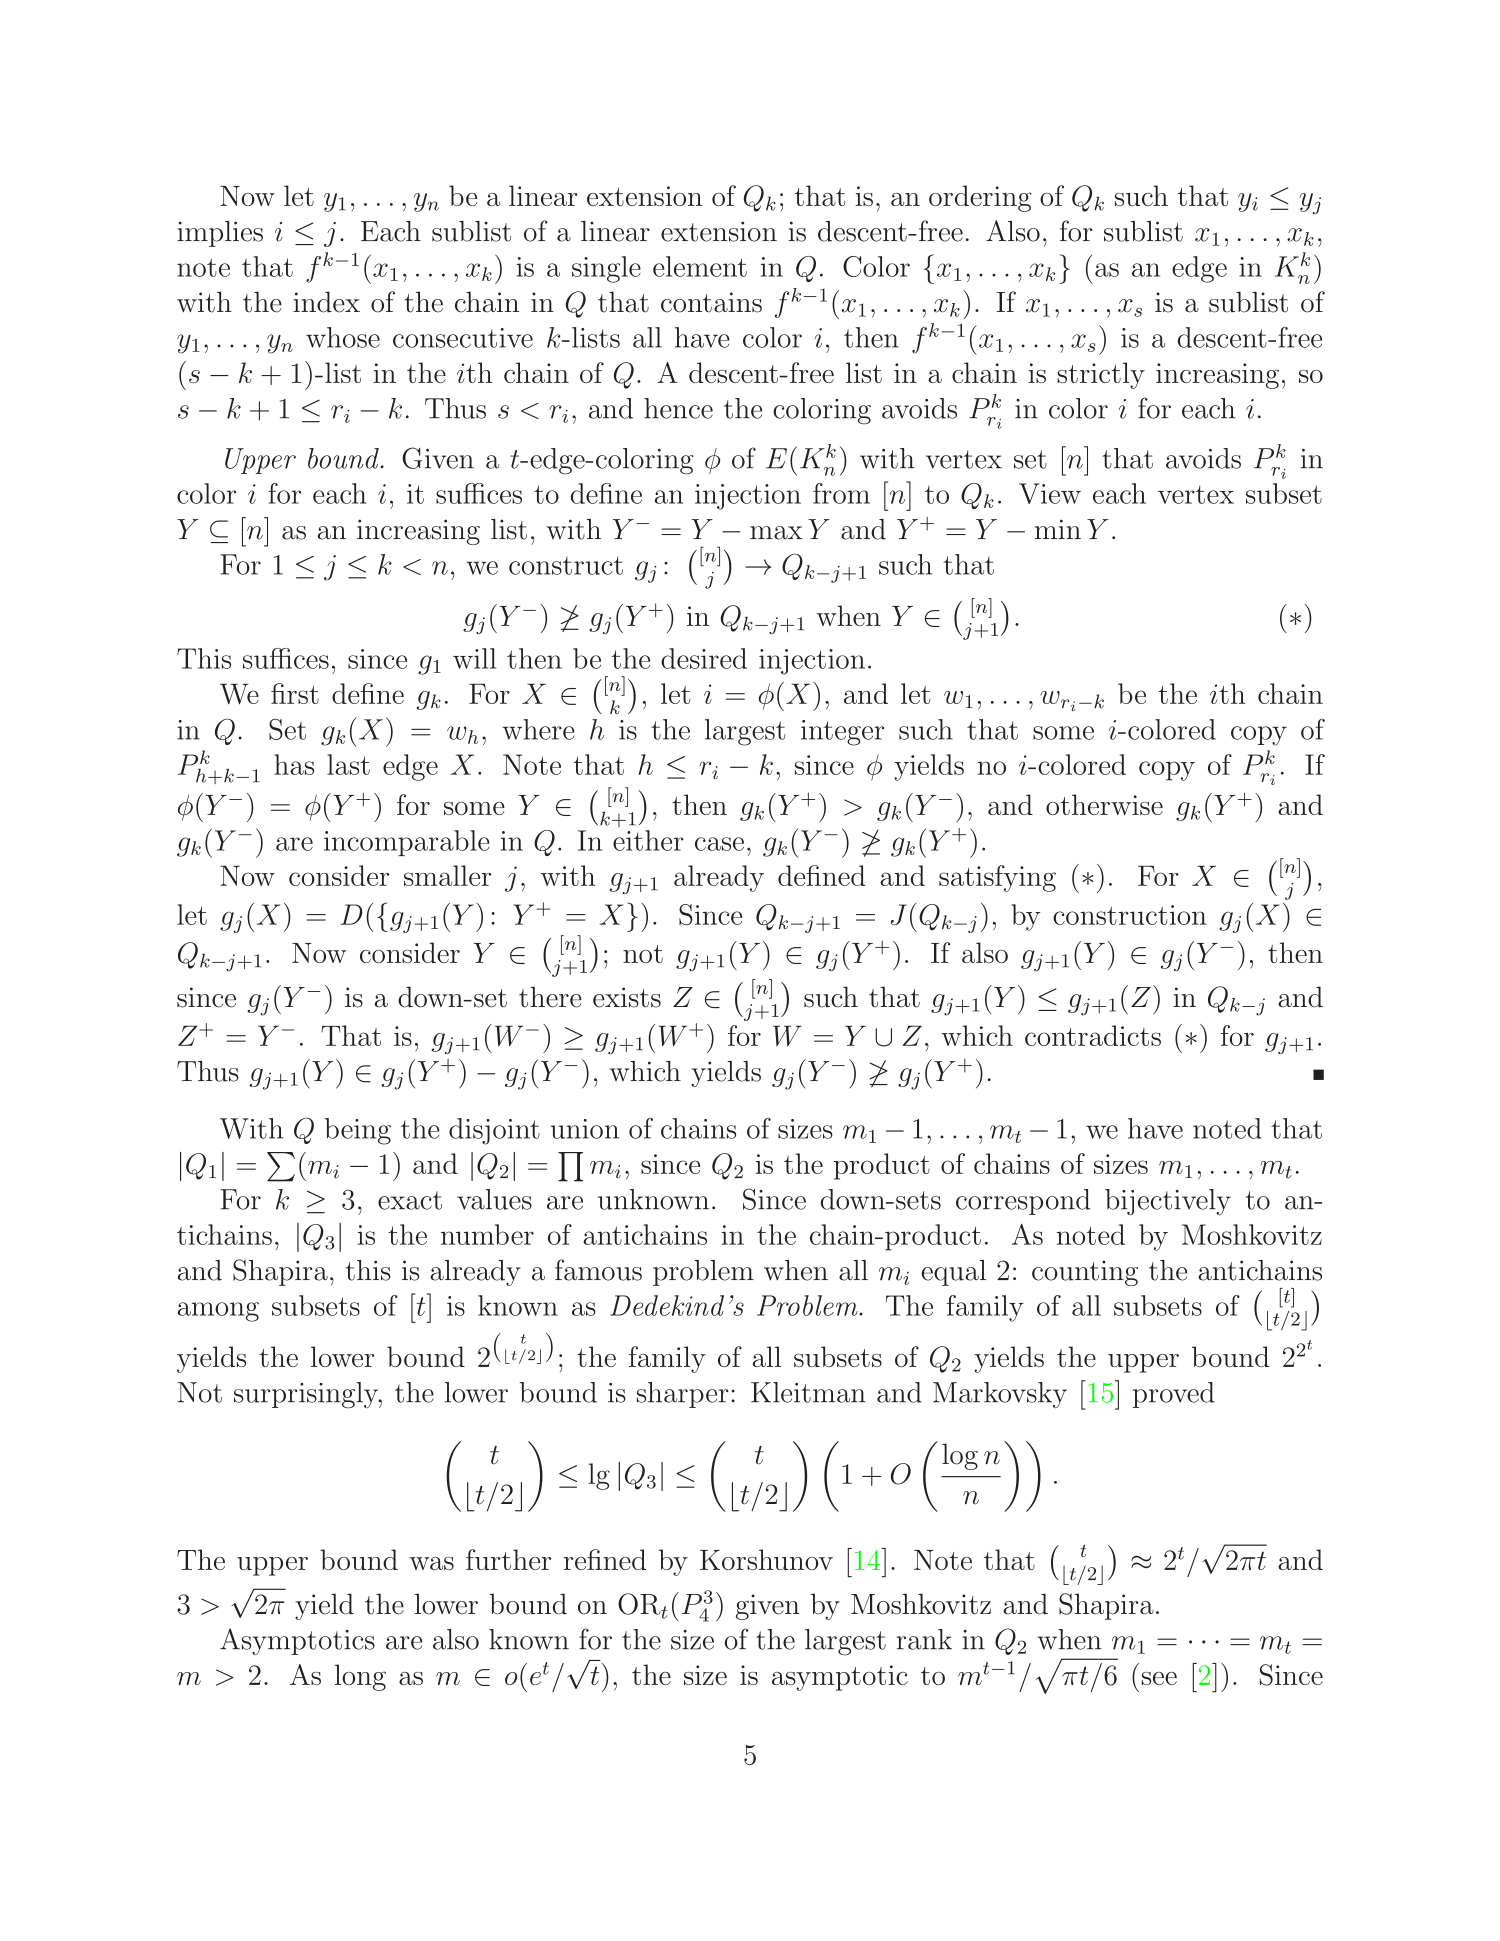 The height and width of the screenshot is (1941, 1500). What do you see at coordinates (980, 198) in the screenshot?
I see `ordering` at bounding box center [980, 198].
